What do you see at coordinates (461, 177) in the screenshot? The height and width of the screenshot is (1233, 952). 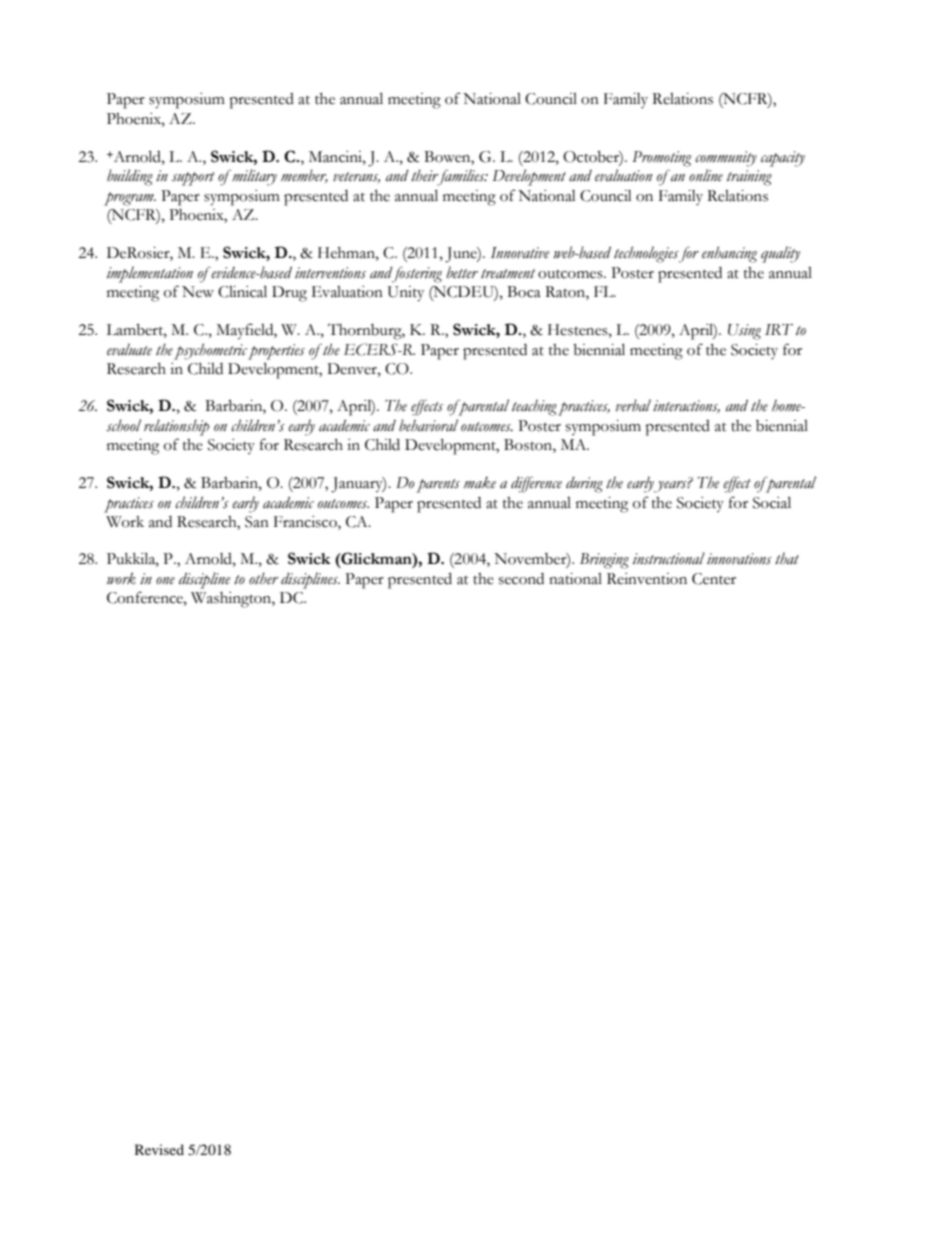 I see `families` at bounding box center [461, 177].
